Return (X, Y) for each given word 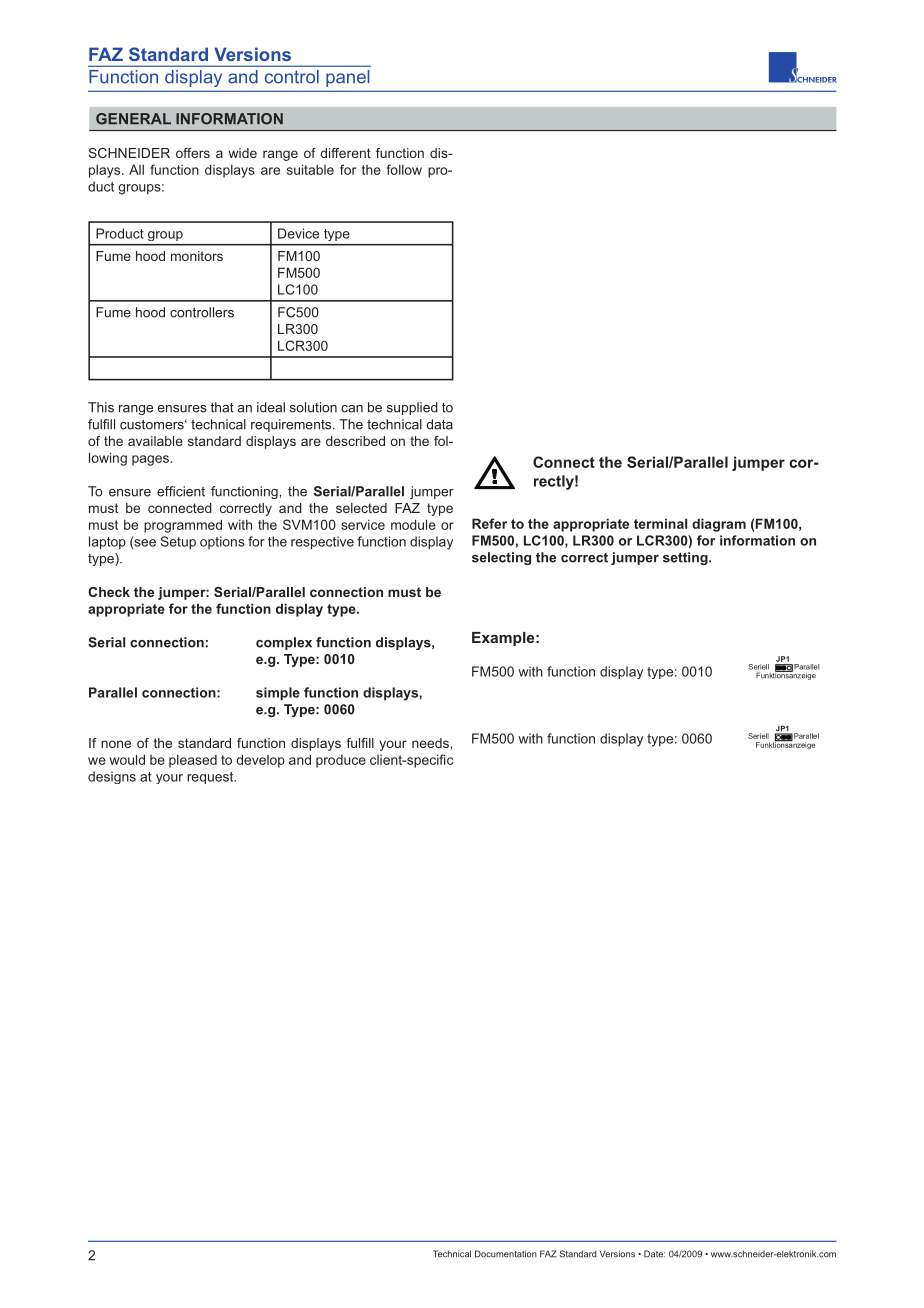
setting (686, 558)
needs (431, 743)
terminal (660, 523)
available (155, 441)
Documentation (506, 1254)
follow (404, 169)
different (345, 153)
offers (193, 153)
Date (654, 1254)
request (211, 778)
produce (341, 761)
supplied (412, 408)
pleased (193, 761)
